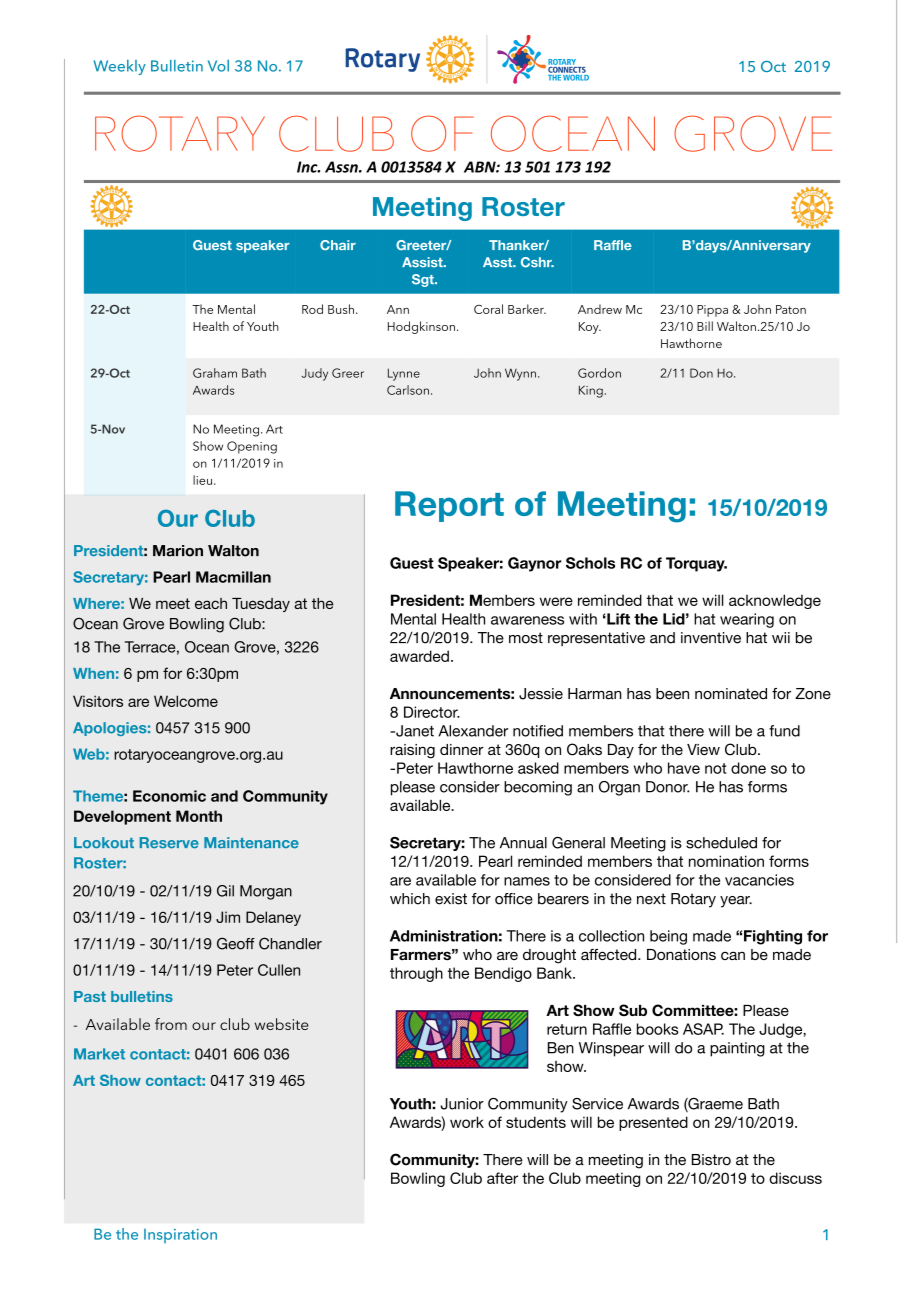 The width and height of the image is (924, 1308). Describe the element at coordinates (748, 768) in the image. I see `done` at that location.
